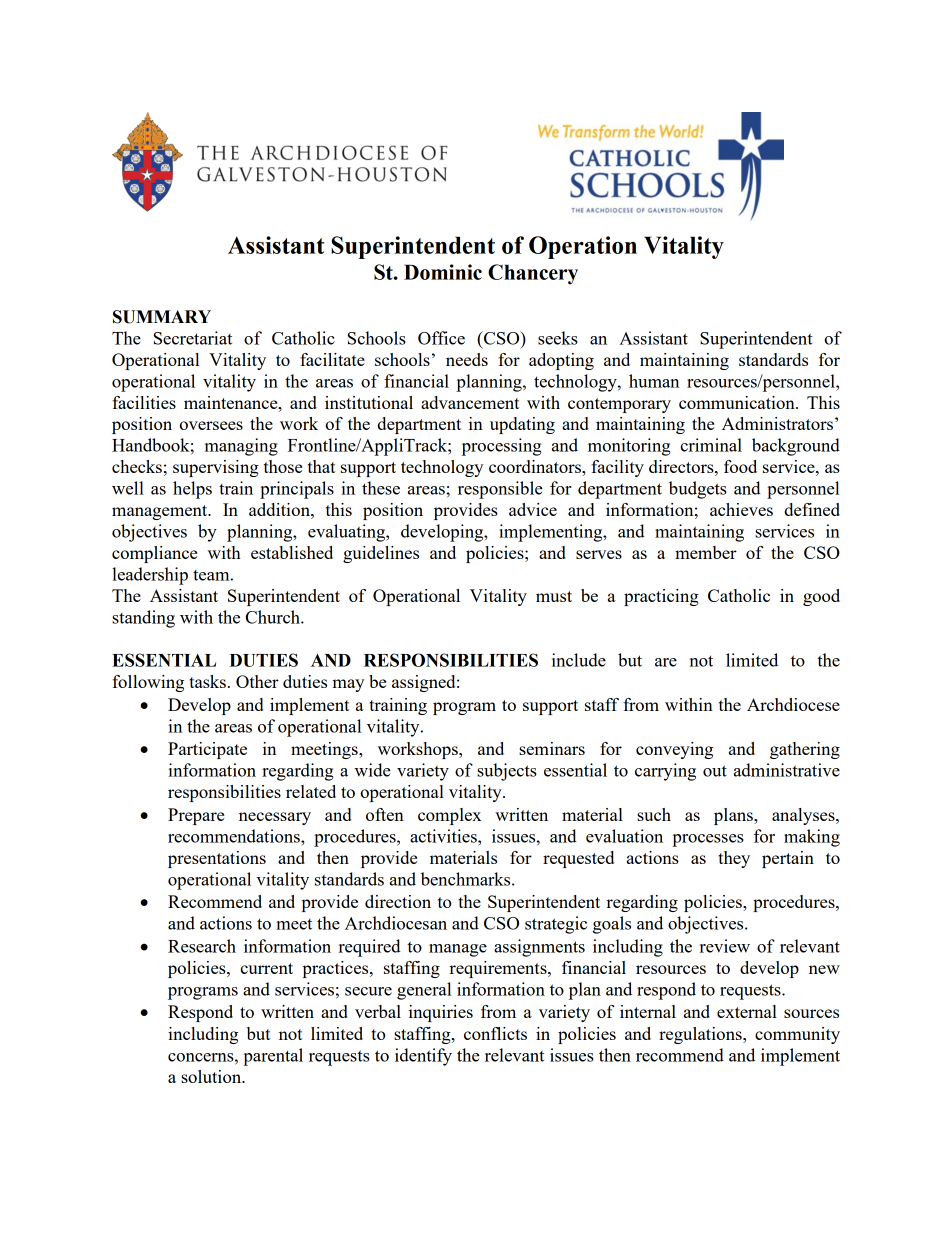 The height and width of the screenshot is (1233, 952). Describe the element at coordinates (793, 704) in the screenshot. I see `Archdiocese` at that location.
